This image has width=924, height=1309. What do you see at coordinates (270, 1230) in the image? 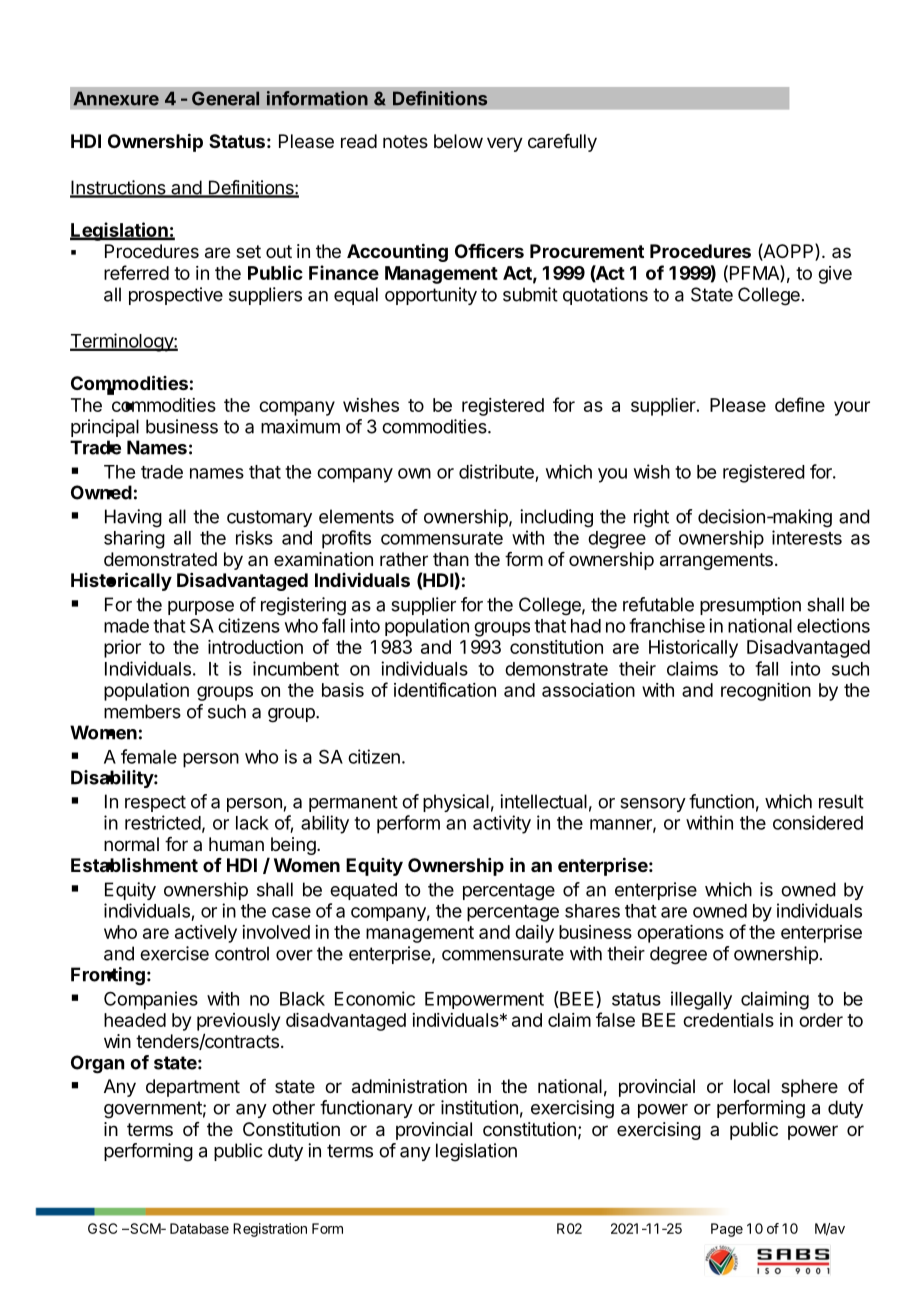
I see `Registration` at bounding box center [270, 1230].
